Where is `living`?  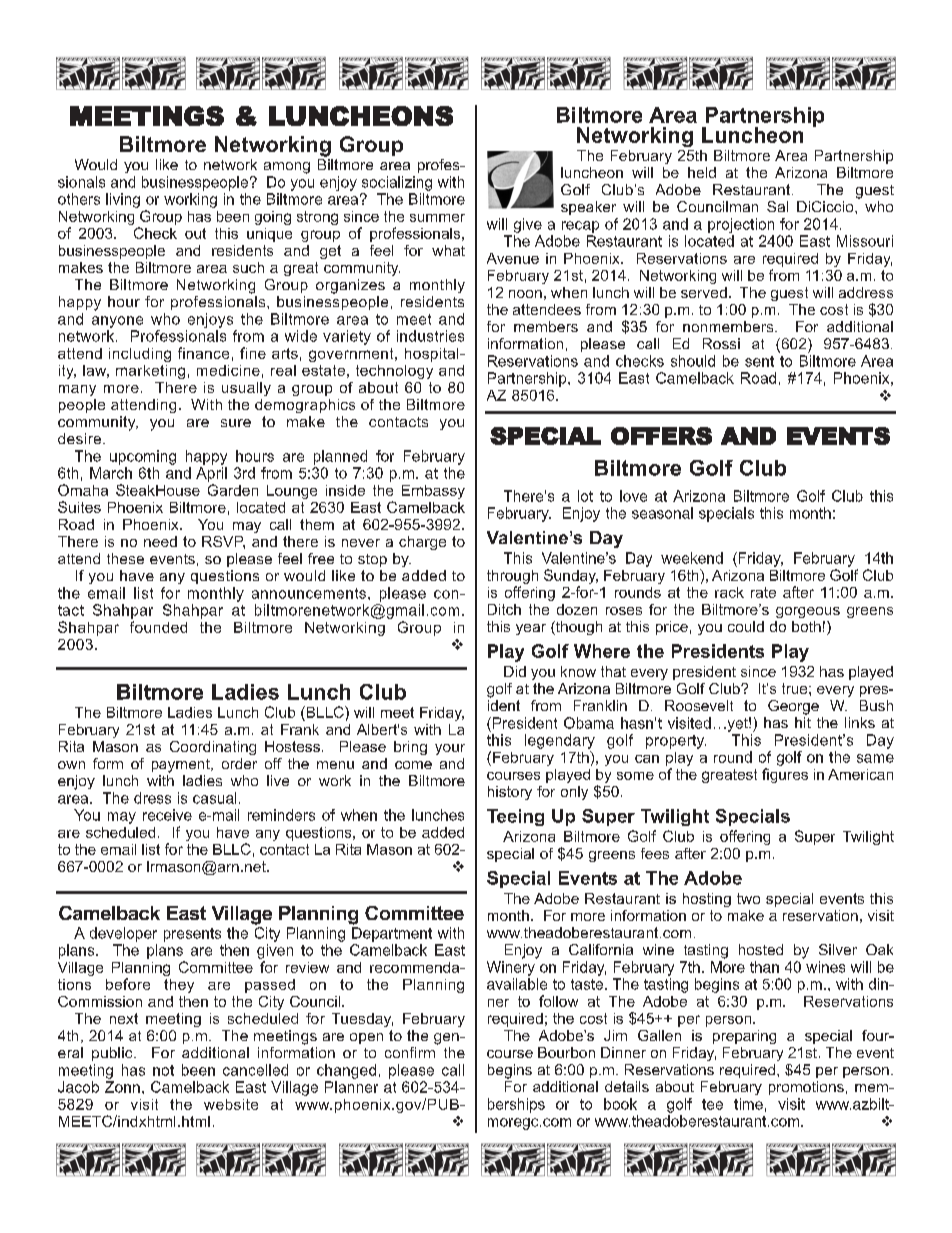
living is located at coordinates (123, 200).
